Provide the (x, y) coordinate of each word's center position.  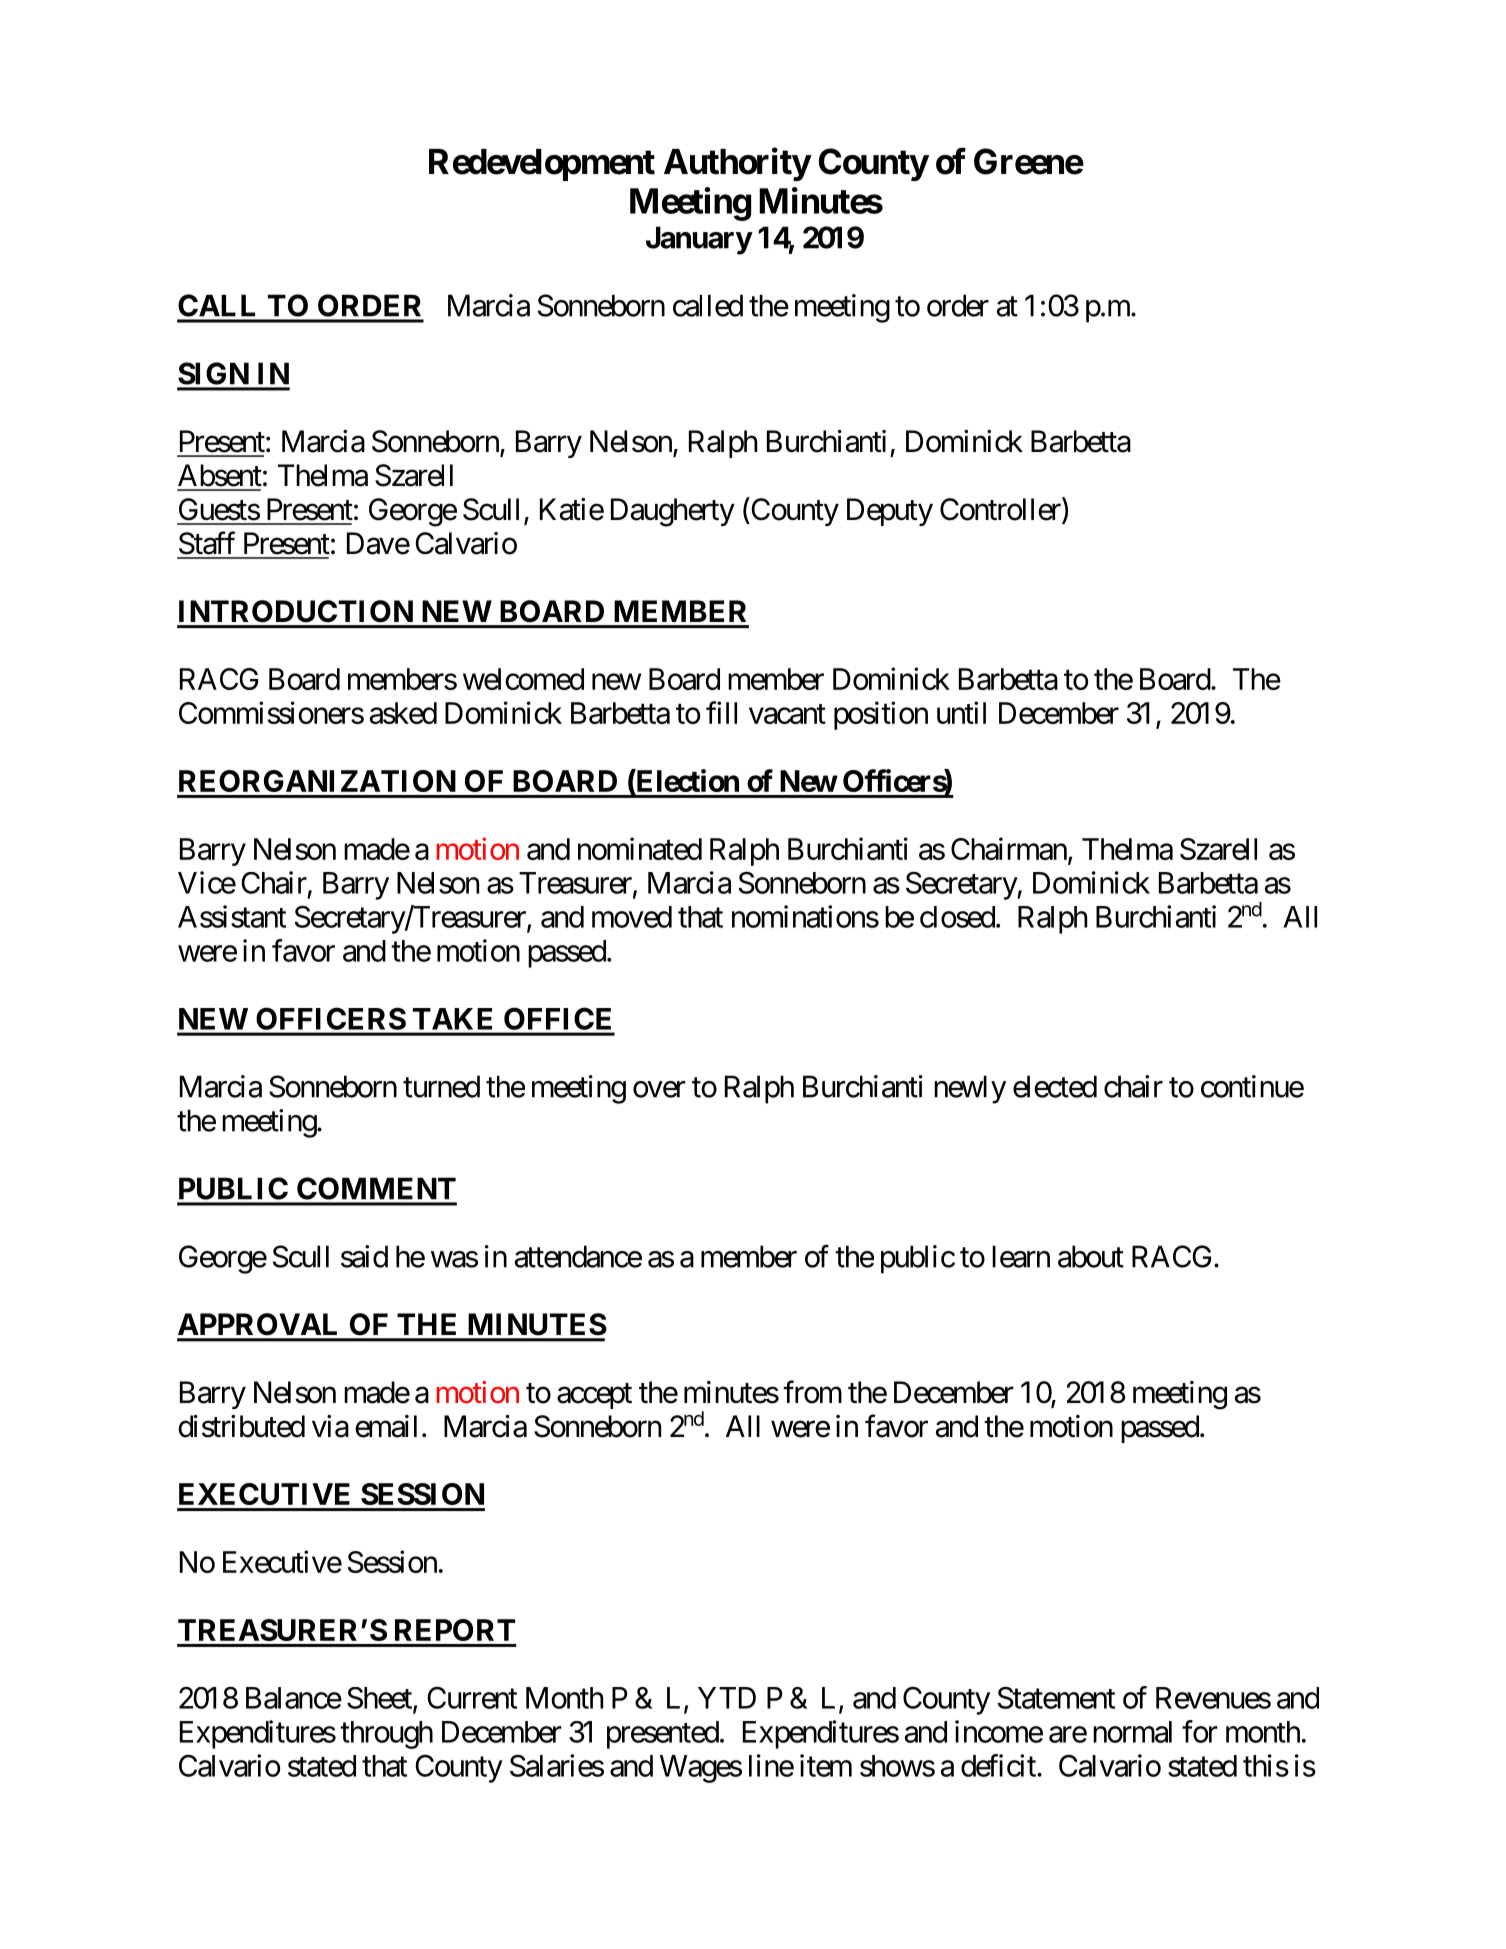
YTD (727, 1698)
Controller (1001, 510)
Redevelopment (542, 165)
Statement (1056, 1697)
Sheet (380, 1699)
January (699, 240)
